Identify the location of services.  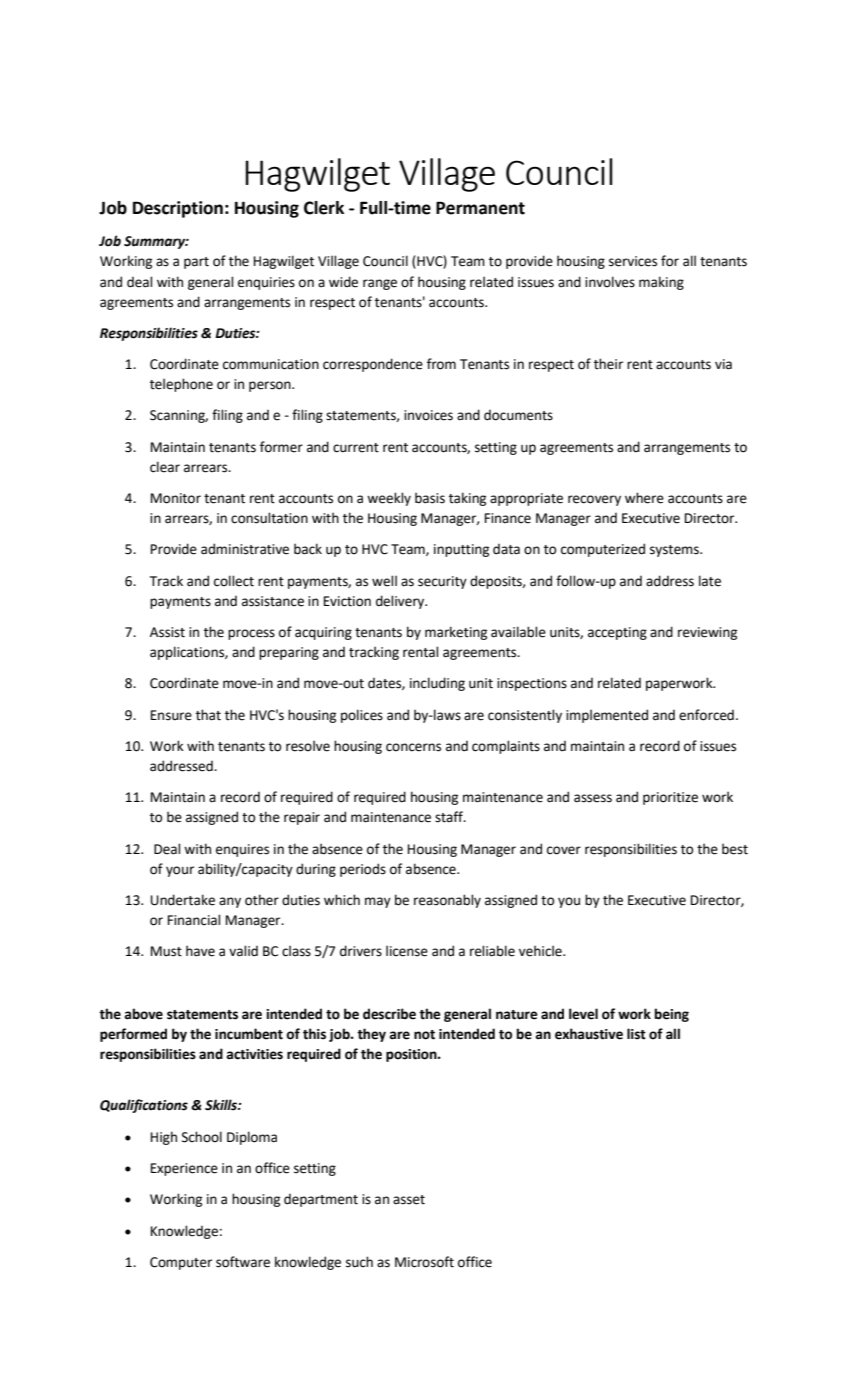
(633, 261).
